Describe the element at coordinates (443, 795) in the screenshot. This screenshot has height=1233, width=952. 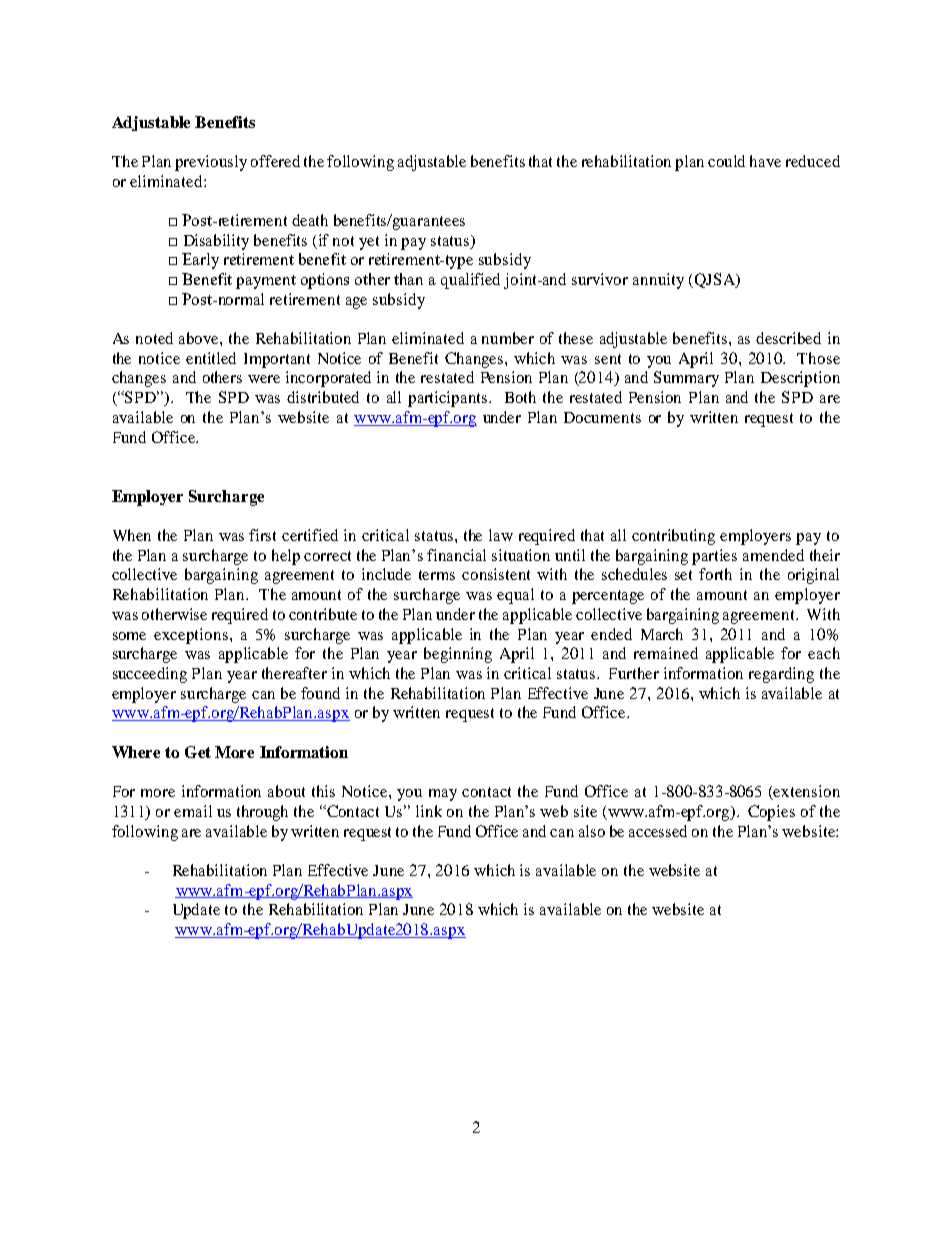
I see `may` at that location.
